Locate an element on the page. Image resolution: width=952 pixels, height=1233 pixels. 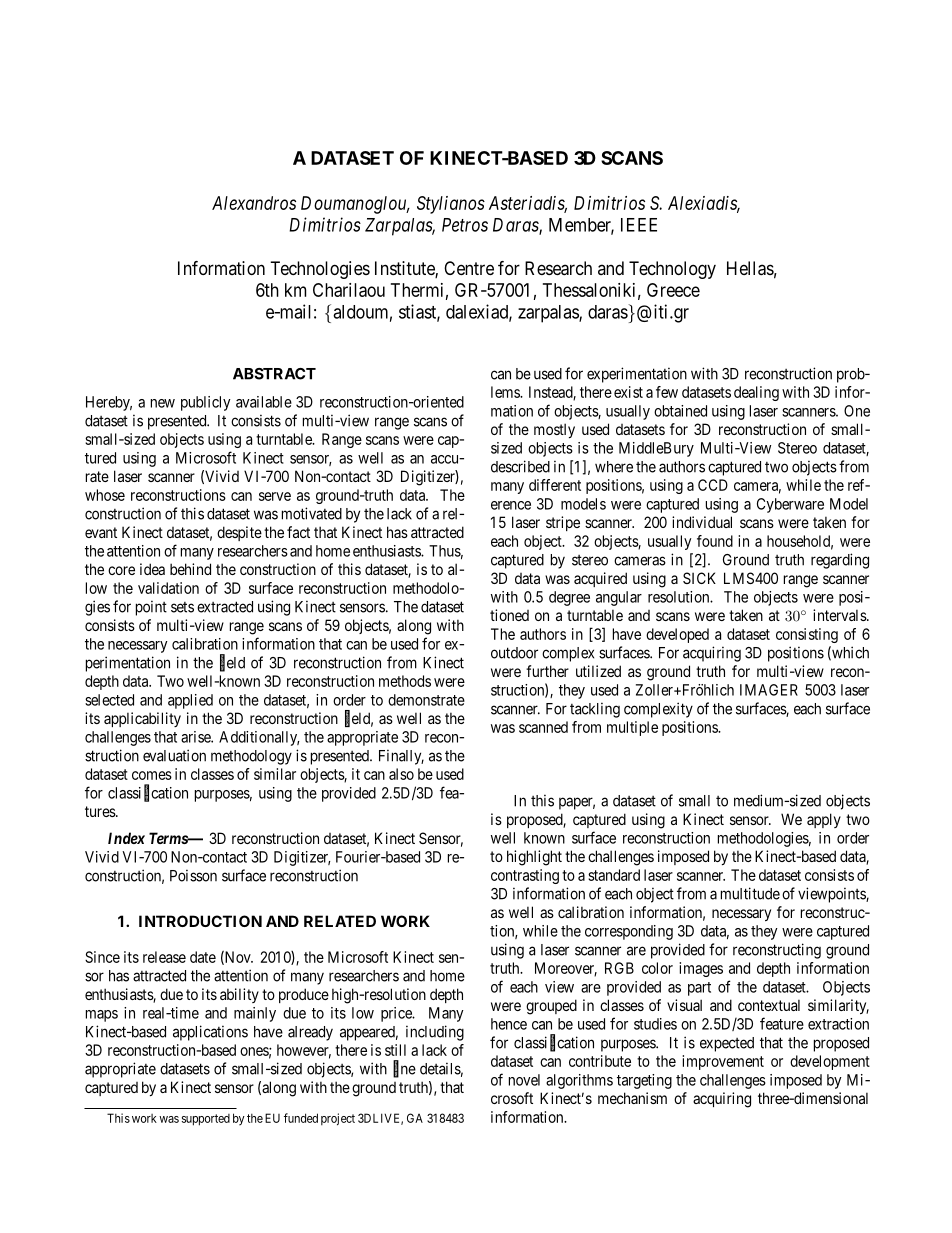
supported is located at coordinates (206, 1120).
